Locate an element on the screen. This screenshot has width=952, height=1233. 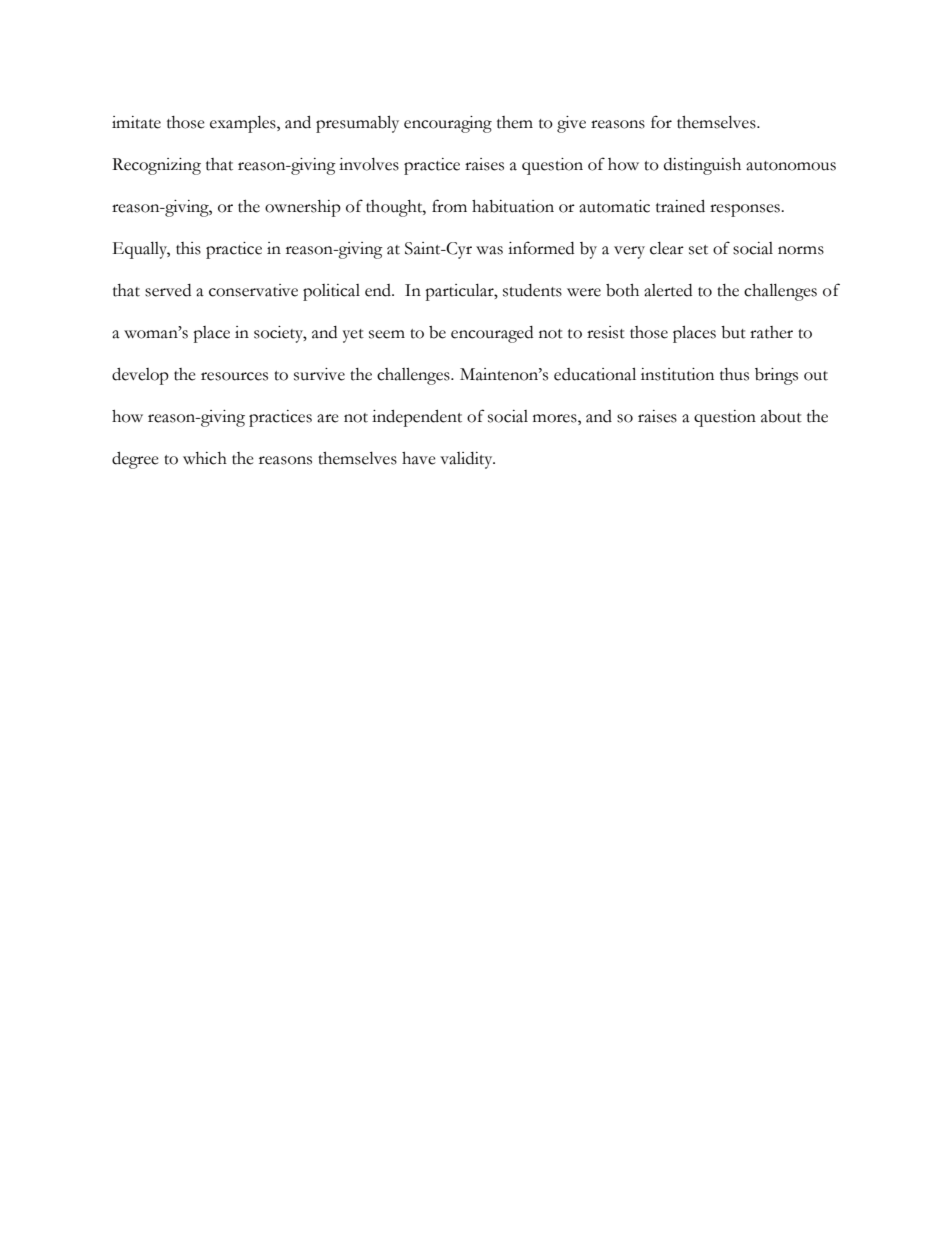
distinguish is located at coordinates (702, 166).
